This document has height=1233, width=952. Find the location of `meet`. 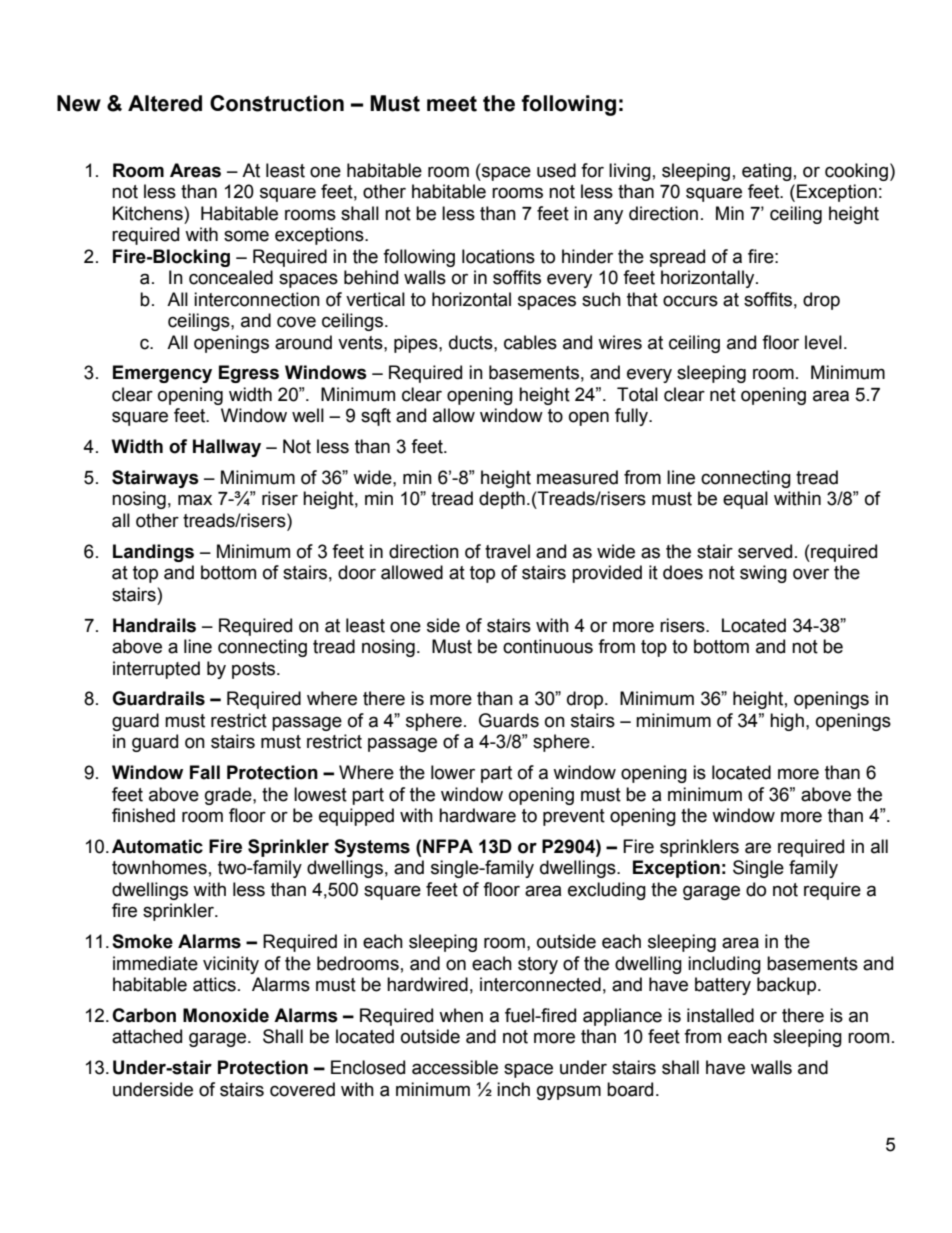

meet is located at coordinates (452, 104).
